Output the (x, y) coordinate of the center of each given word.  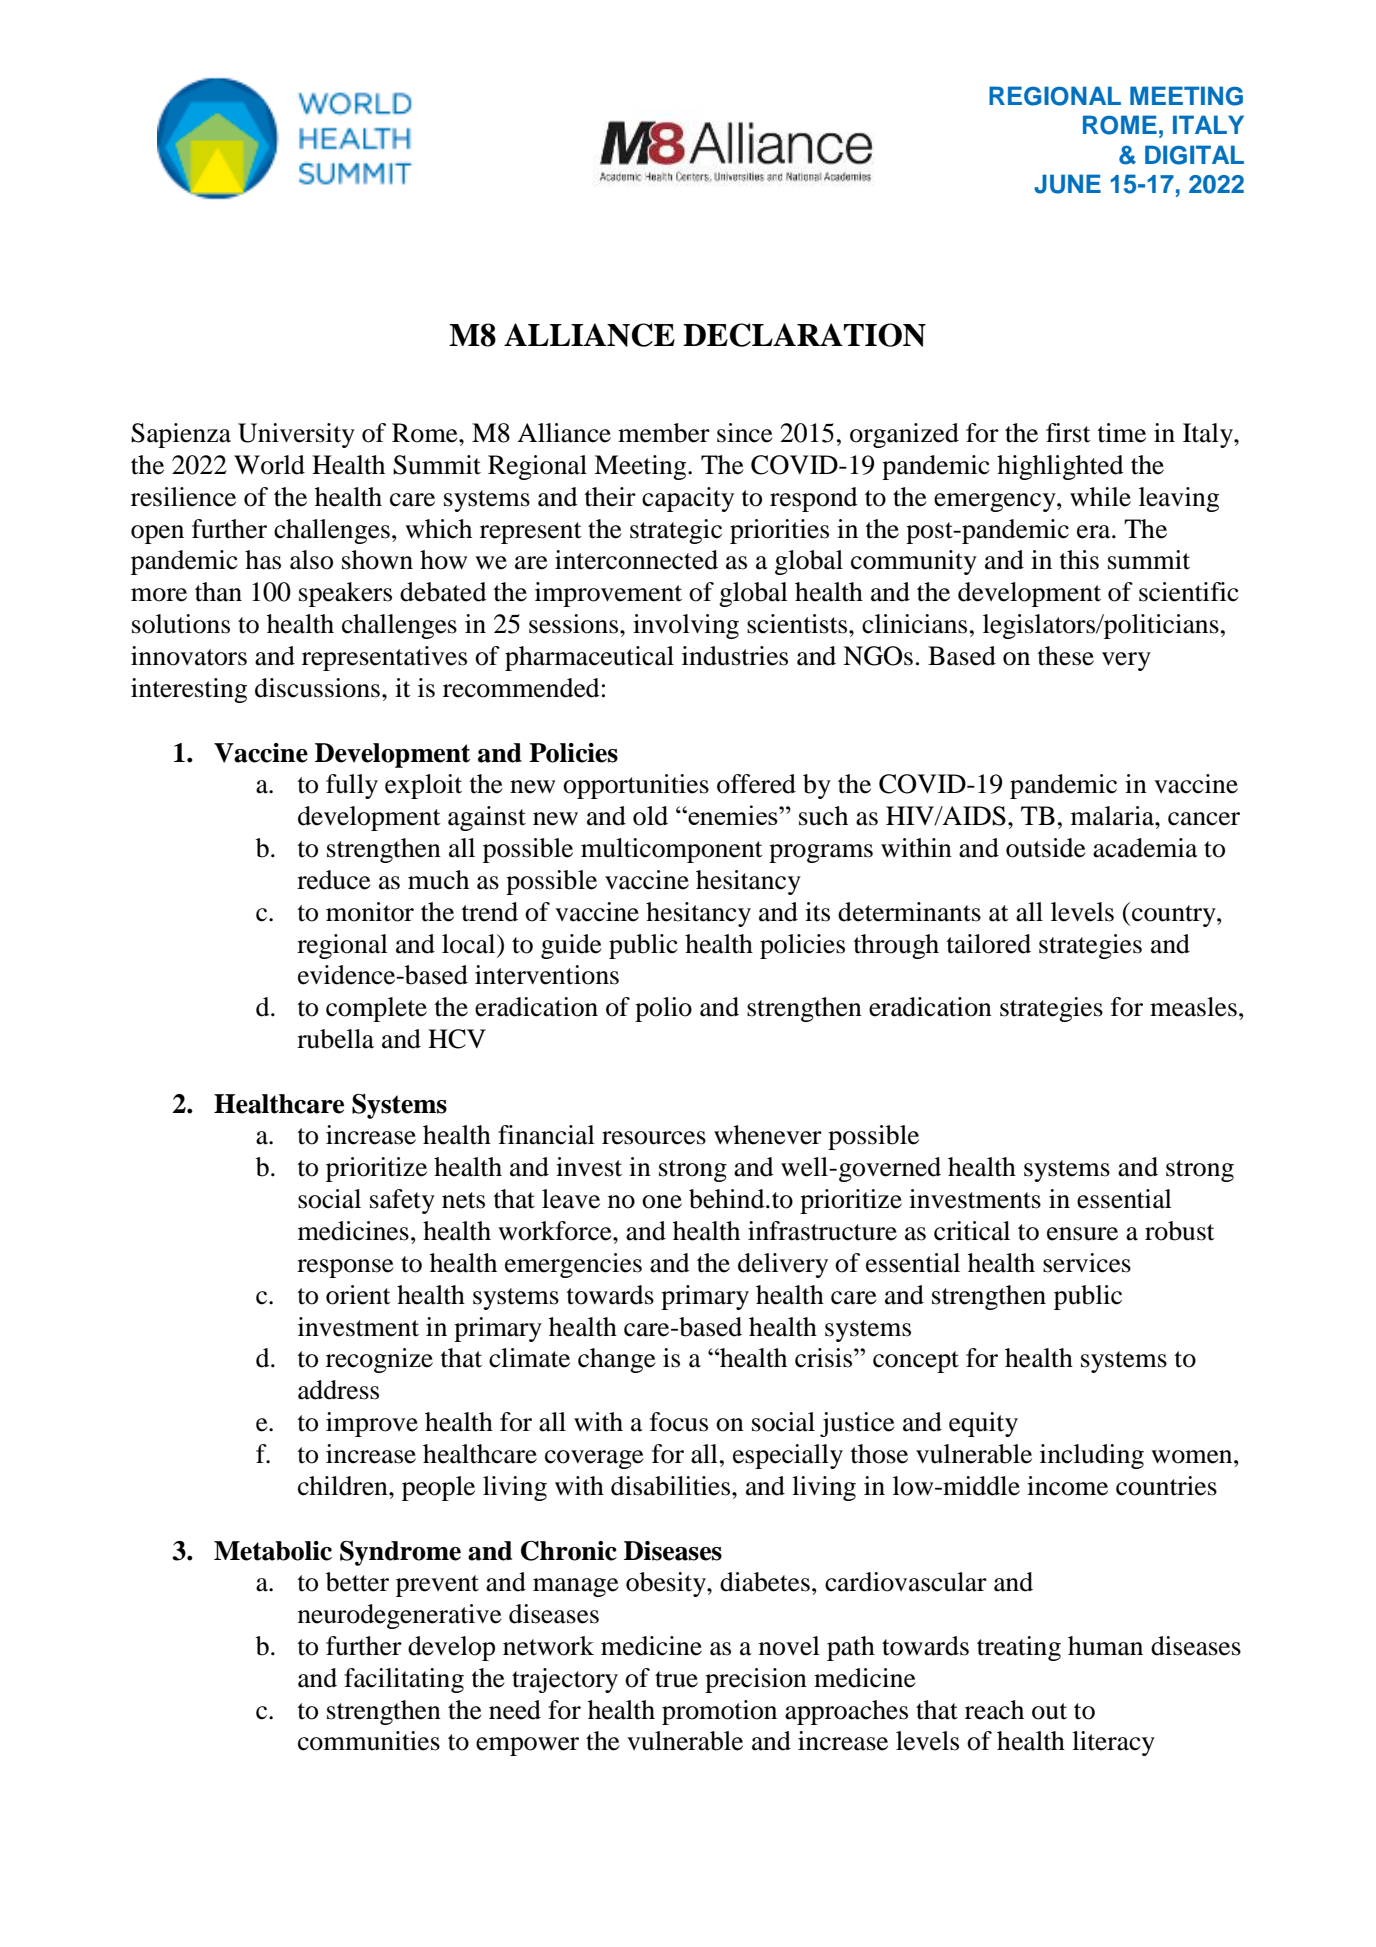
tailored (989, 944)
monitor (370, 912)
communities (369, 1741)
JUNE (1067, 184)
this (1079, 560)
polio (663, 1009)
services (1087, 1263)
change (617, 1360)
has (263, 560)
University (296, 435)
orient (358, 1295)
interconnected (636, 560)
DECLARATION (804, 335)
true (676, 1679)
